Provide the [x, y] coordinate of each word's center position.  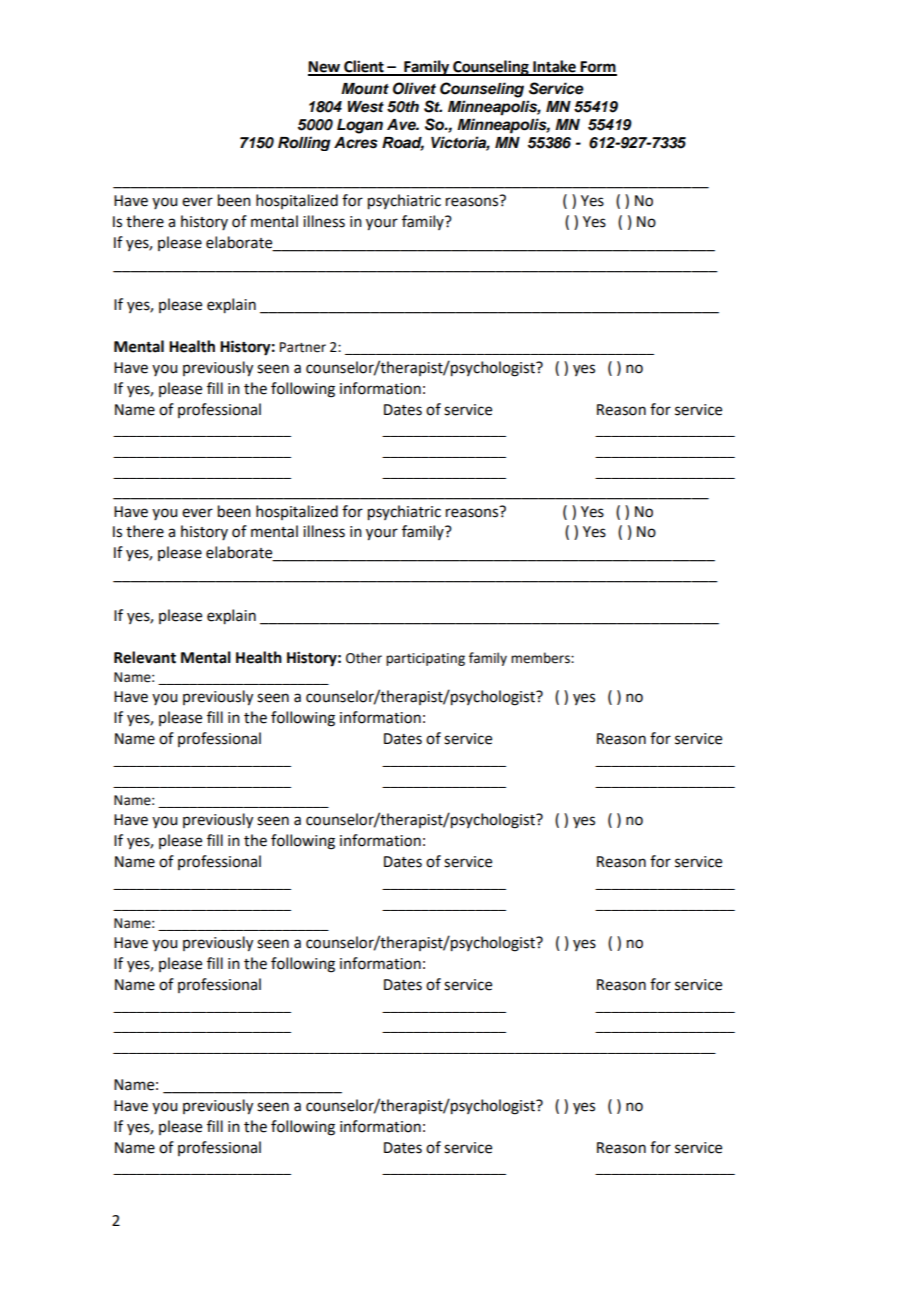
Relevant [145, 657]
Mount [365, 89]
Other [364, 658]
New [325, 68]
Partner [303, 347]
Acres [356, 143]
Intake [554, 67]
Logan [360, 126]
